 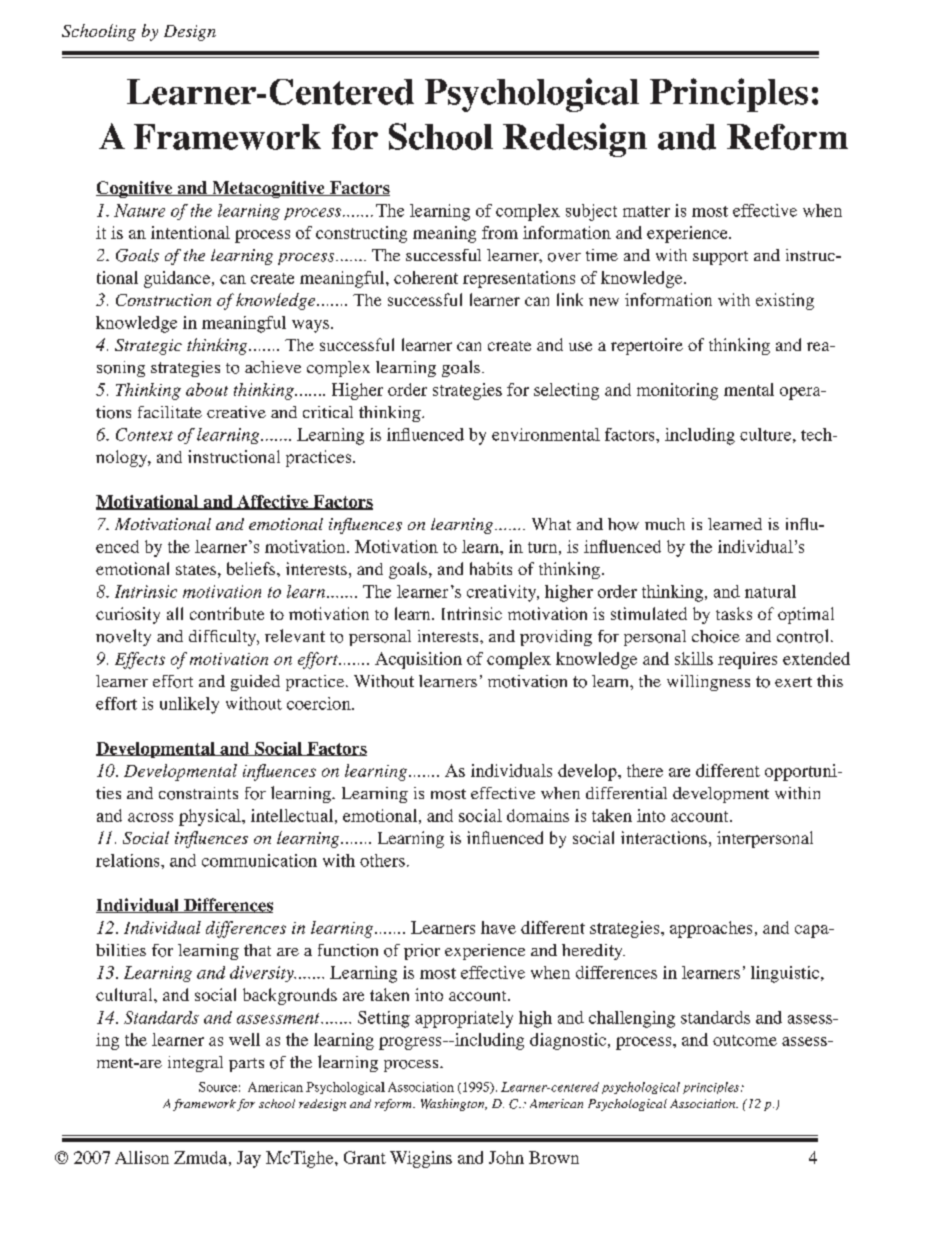 I want to click on outcome, so click(x=745, y=1040).
